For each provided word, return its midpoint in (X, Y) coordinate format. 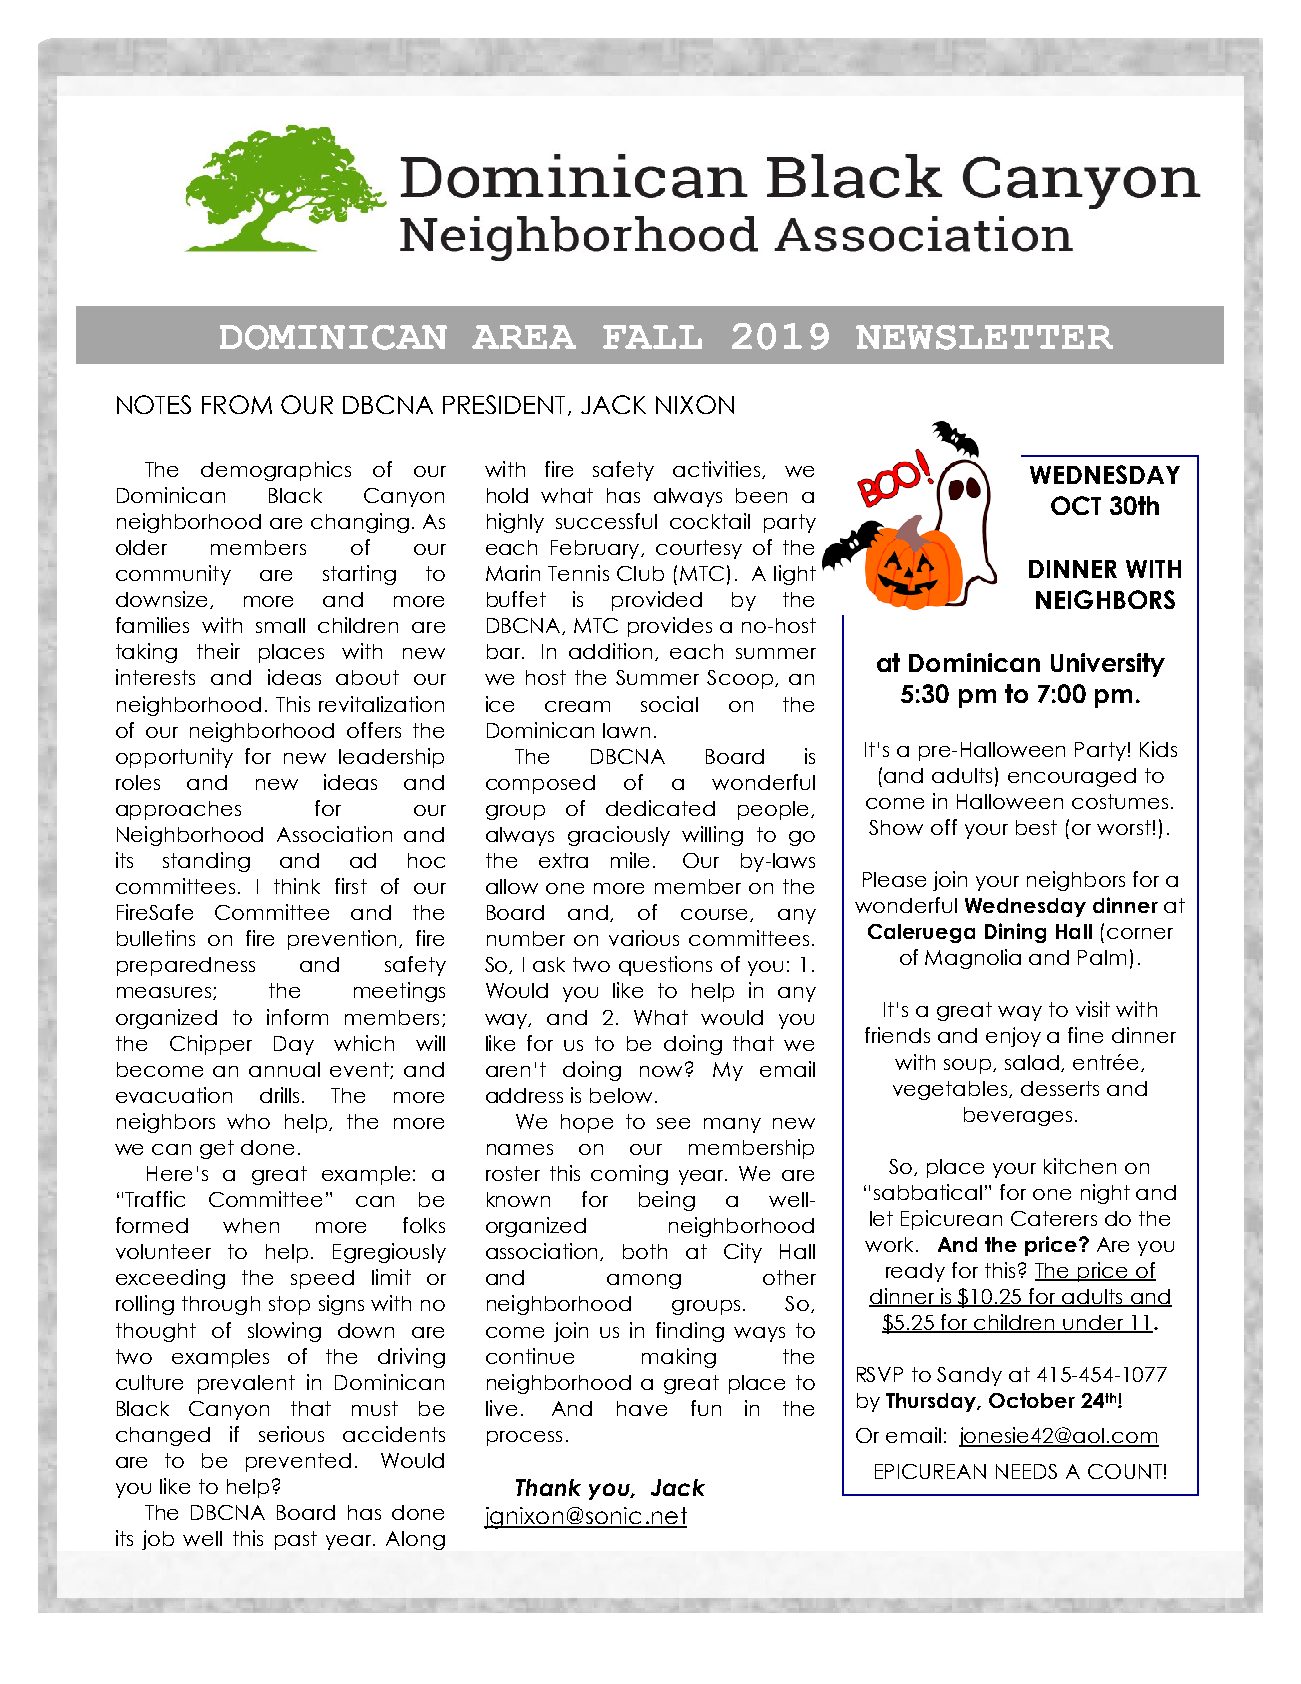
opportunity (174, 758)
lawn (626, 730)
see (673, 1123)
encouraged (1072, 777)
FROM (237, 404)
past (296, 1540)
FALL (652, 337)
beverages (1018, 1116)
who (248, 1121)
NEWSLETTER (984, 337)
